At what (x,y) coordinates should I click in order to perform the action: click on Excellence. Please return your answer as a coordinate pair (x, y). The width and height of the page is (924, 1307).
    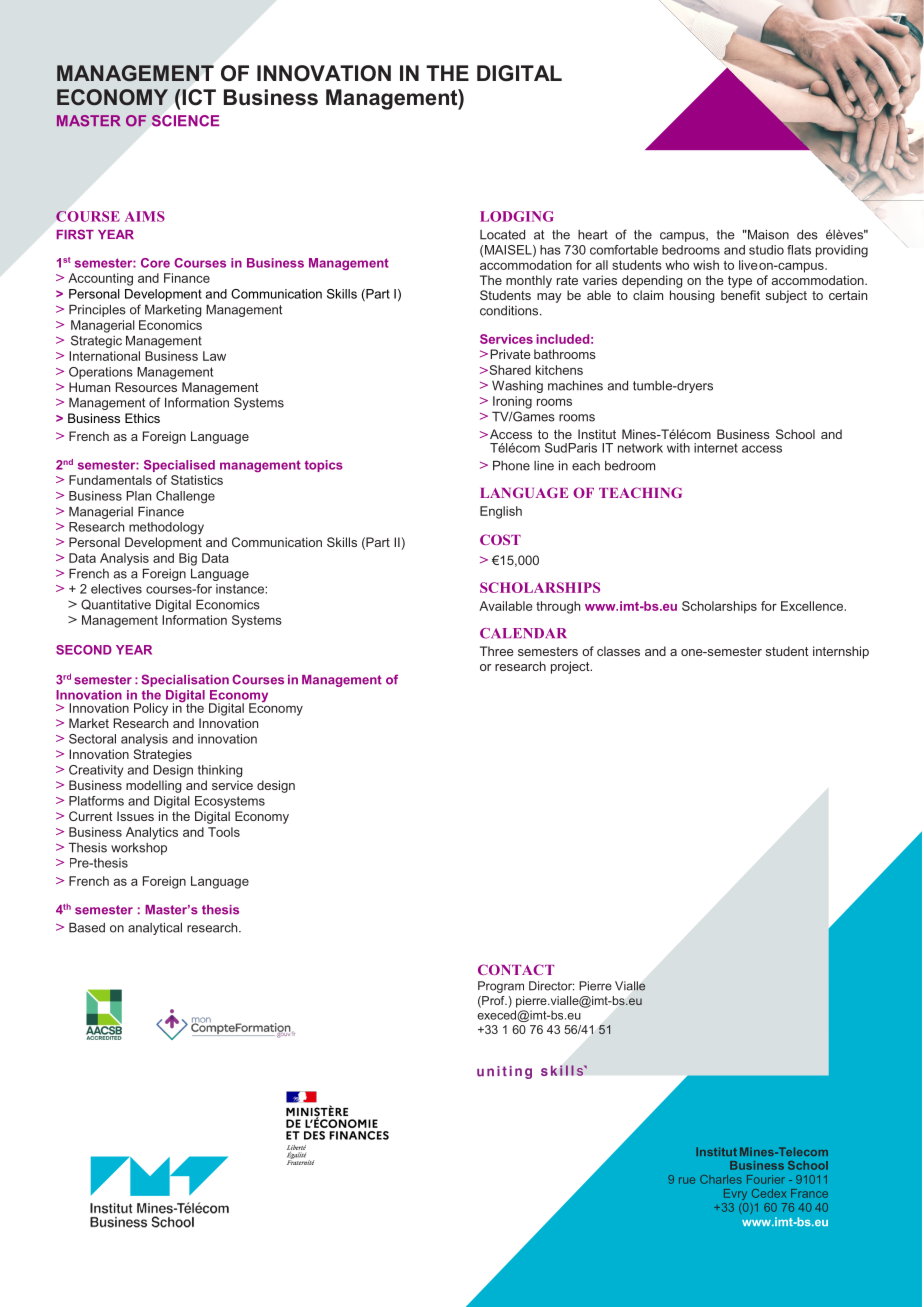
    Looking at the image, I should click on (813, 606).
